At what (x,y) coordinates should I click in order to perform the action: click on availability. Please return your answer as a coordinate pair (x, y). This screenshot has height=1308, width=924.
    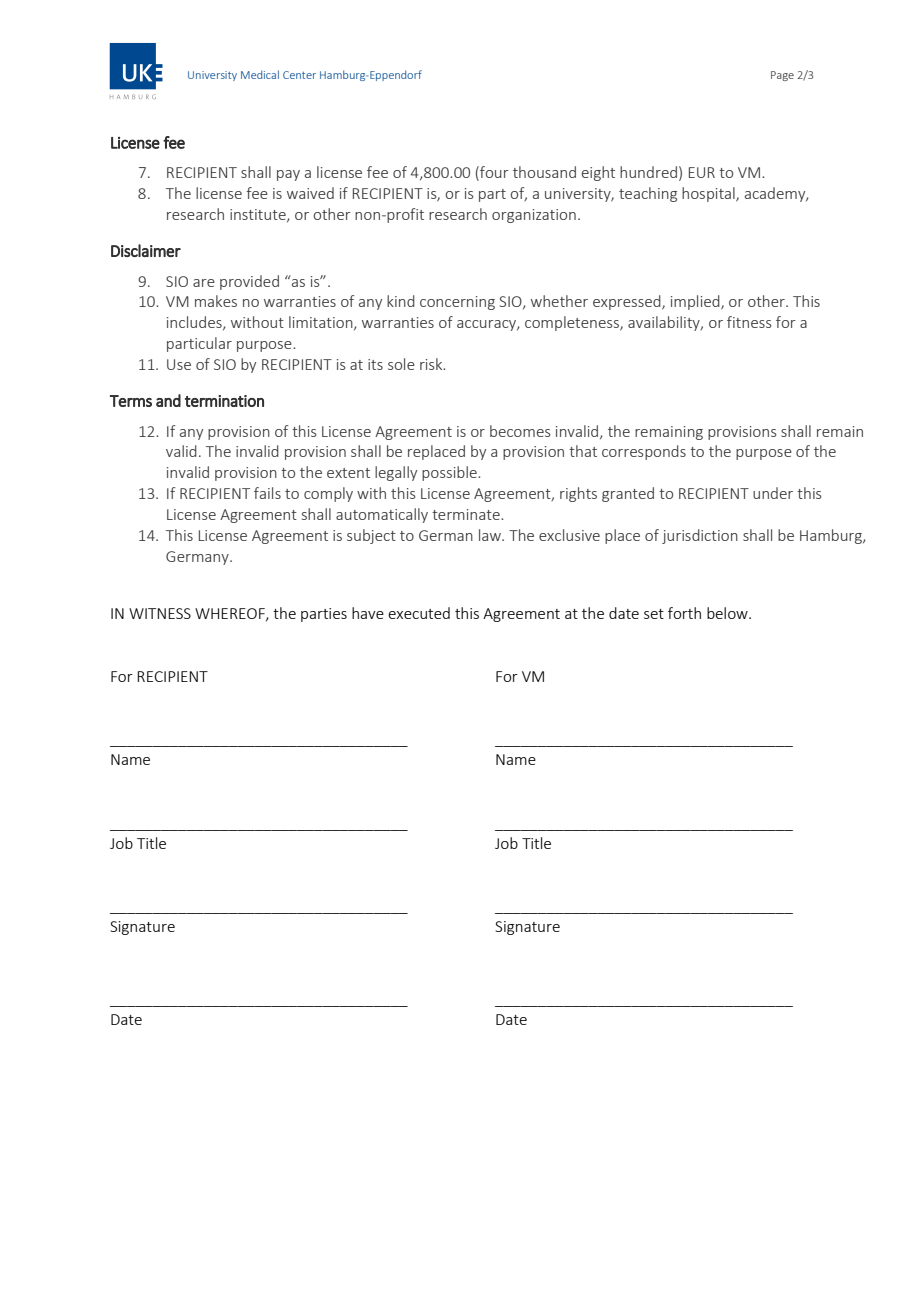
    Looking at the image, I should click on (665, 323).
